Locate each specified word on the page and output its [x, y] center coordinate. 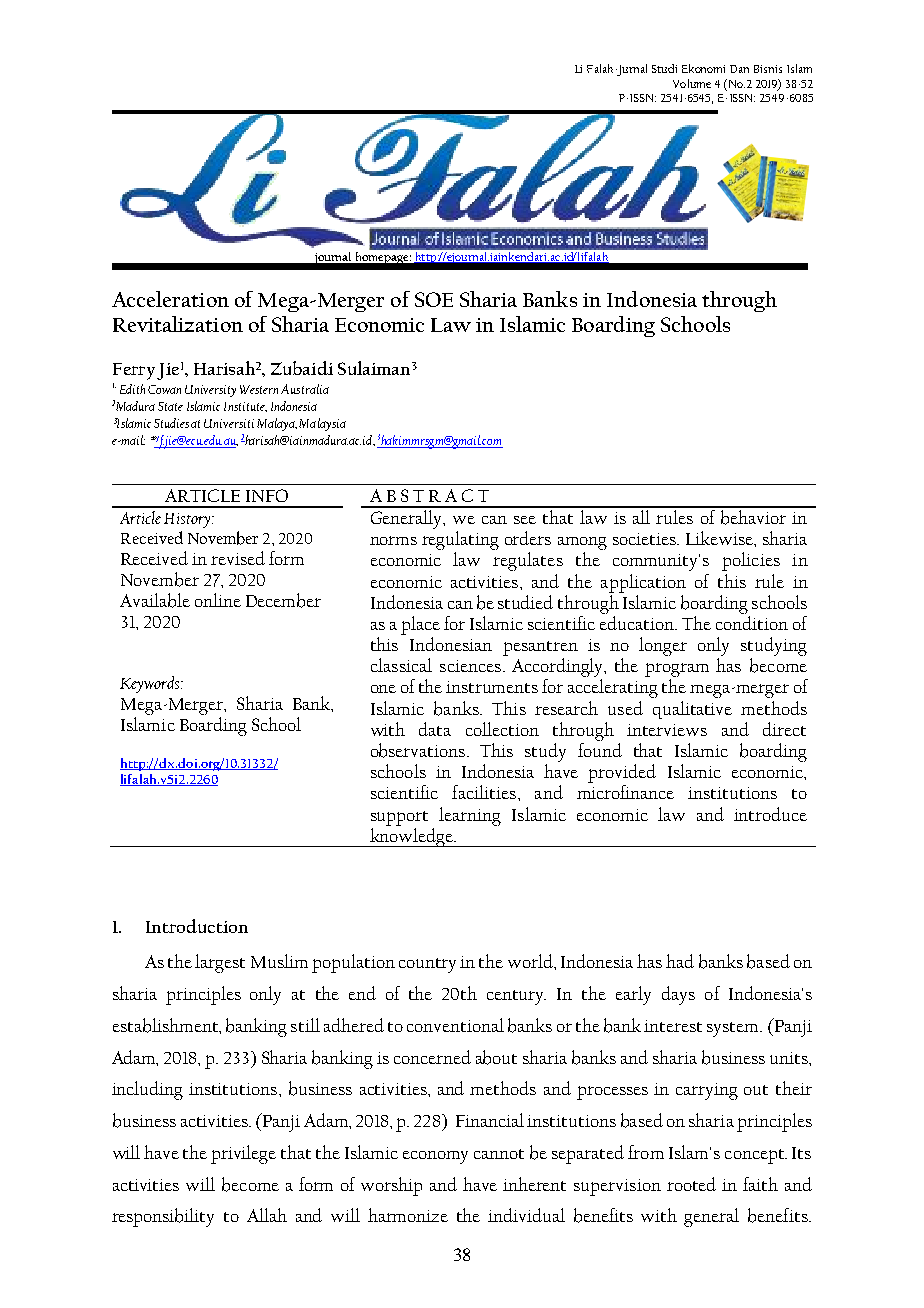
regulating [460, 540]
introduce [770, 814]
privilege [243, 1154]
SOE [434, 299]
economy [435, 1157]
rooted [691, 1184]
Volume [692, 83]
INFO [267, 495]
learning [470, 816]
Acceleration [170, 299]
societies [645, 539]
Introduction [197, 926]
